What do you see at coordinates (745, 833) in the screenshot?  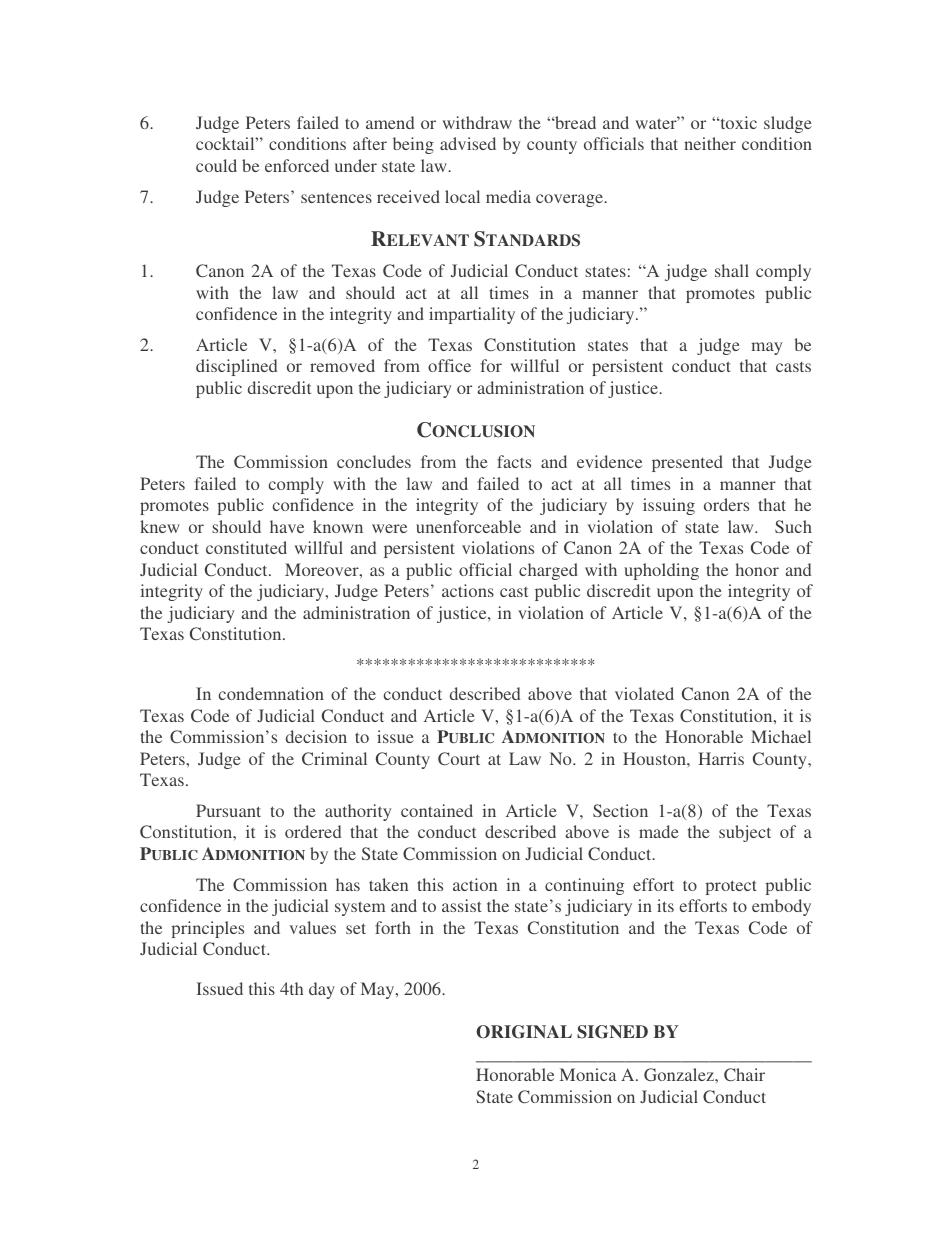 I see `subject` at bounding box center [745, 833].
